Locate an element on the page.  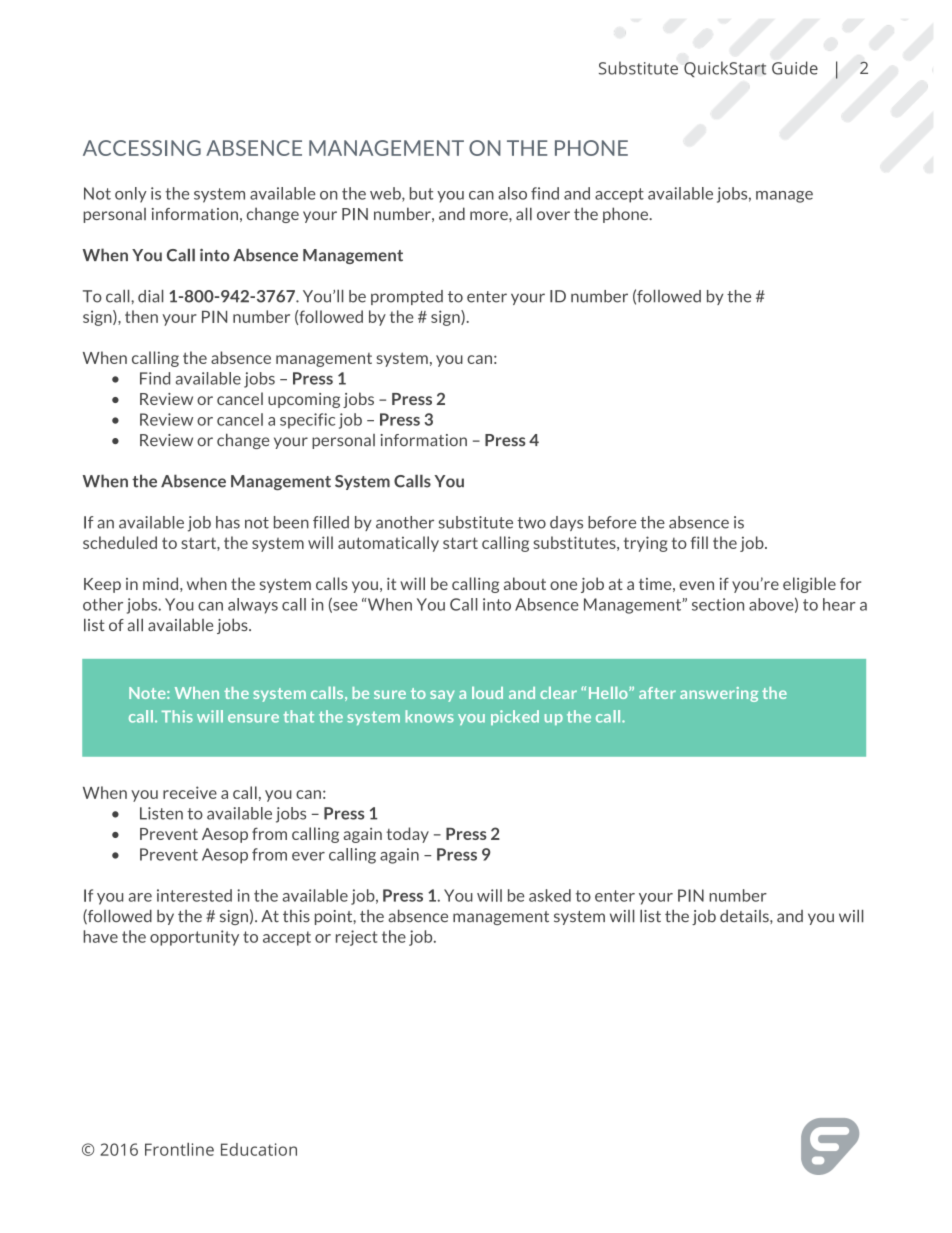
Guide is located at coordinates (795, 68).
